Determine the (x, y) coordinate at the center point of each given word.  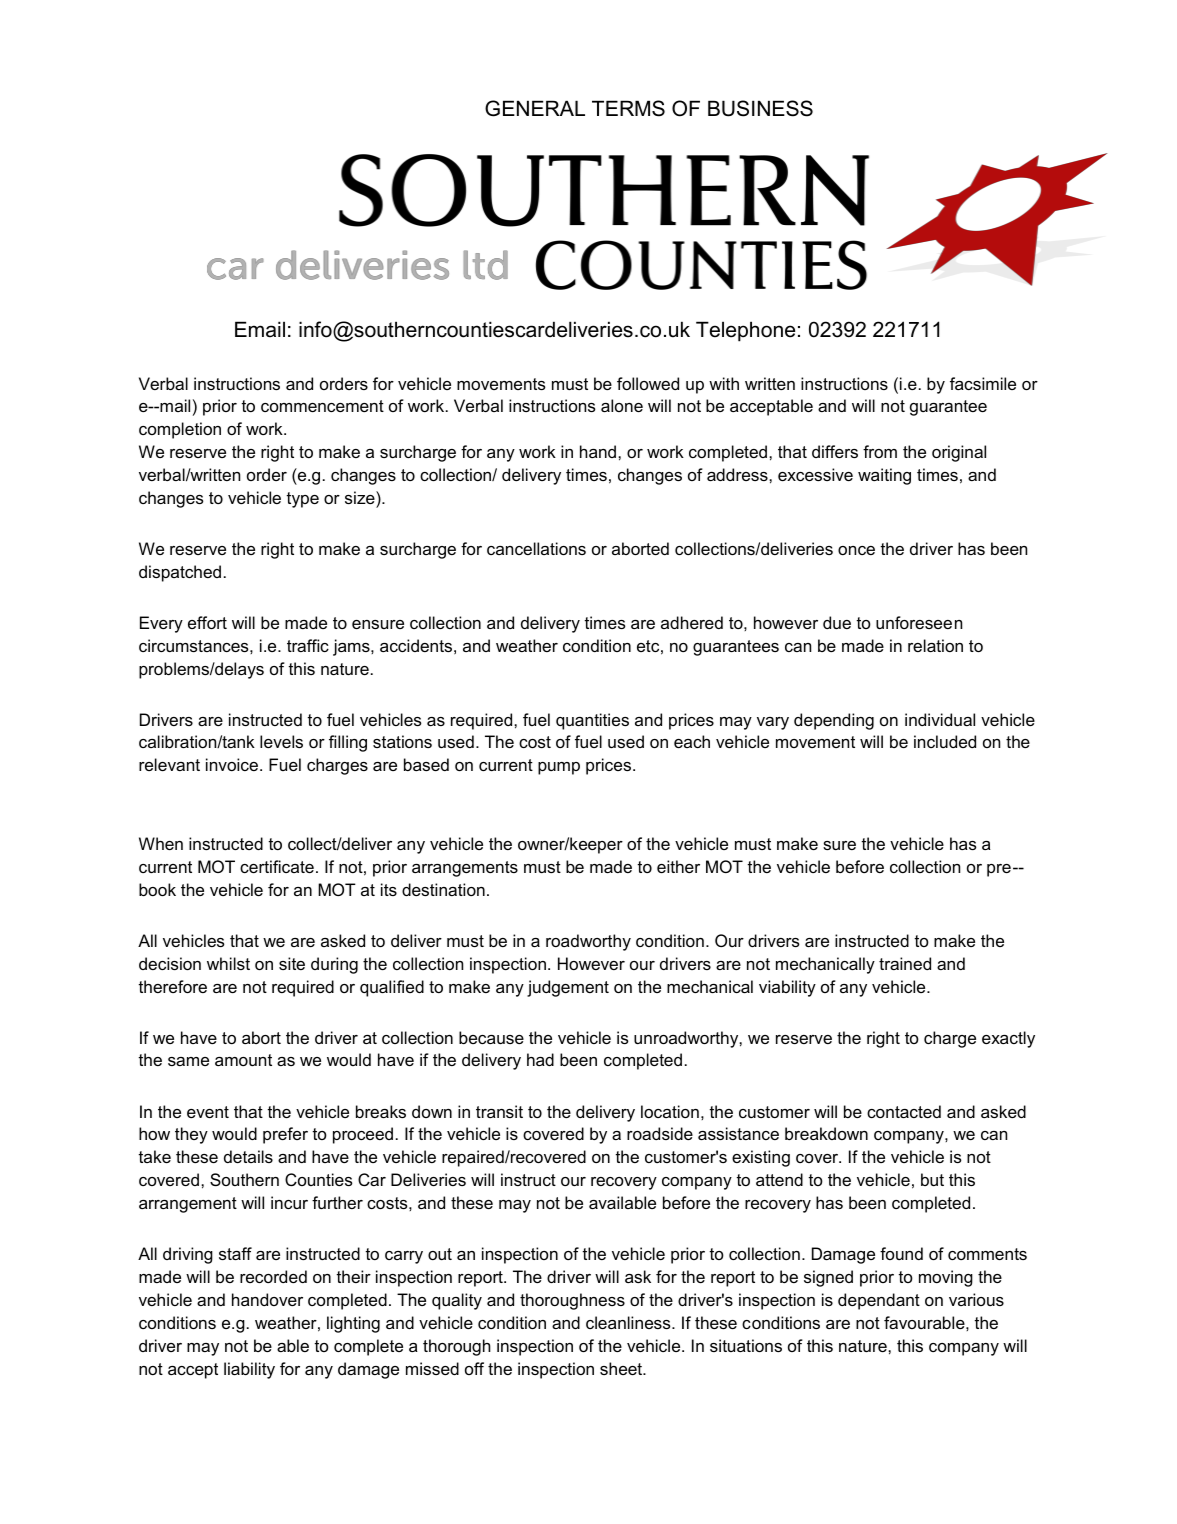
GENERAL (535, 108)
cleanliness (629, 1322)
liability (249, 1370)
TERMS (628, 108)
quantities (592, 721)
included (945, 741)
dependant (879, 1301)
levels (281, 741)
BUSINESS (760, 108)
